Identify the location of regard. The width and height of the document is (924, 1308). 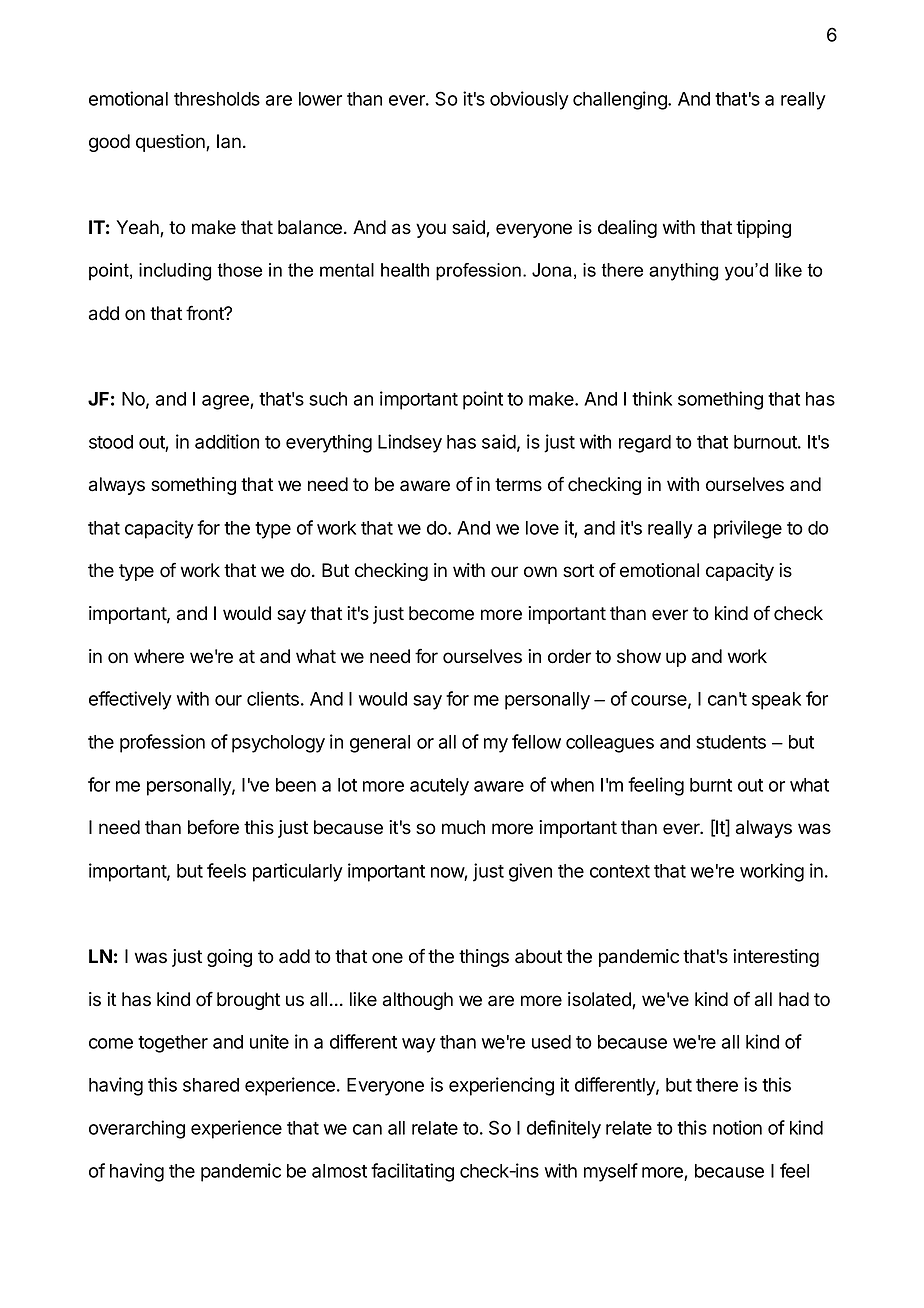
(645, 444).
